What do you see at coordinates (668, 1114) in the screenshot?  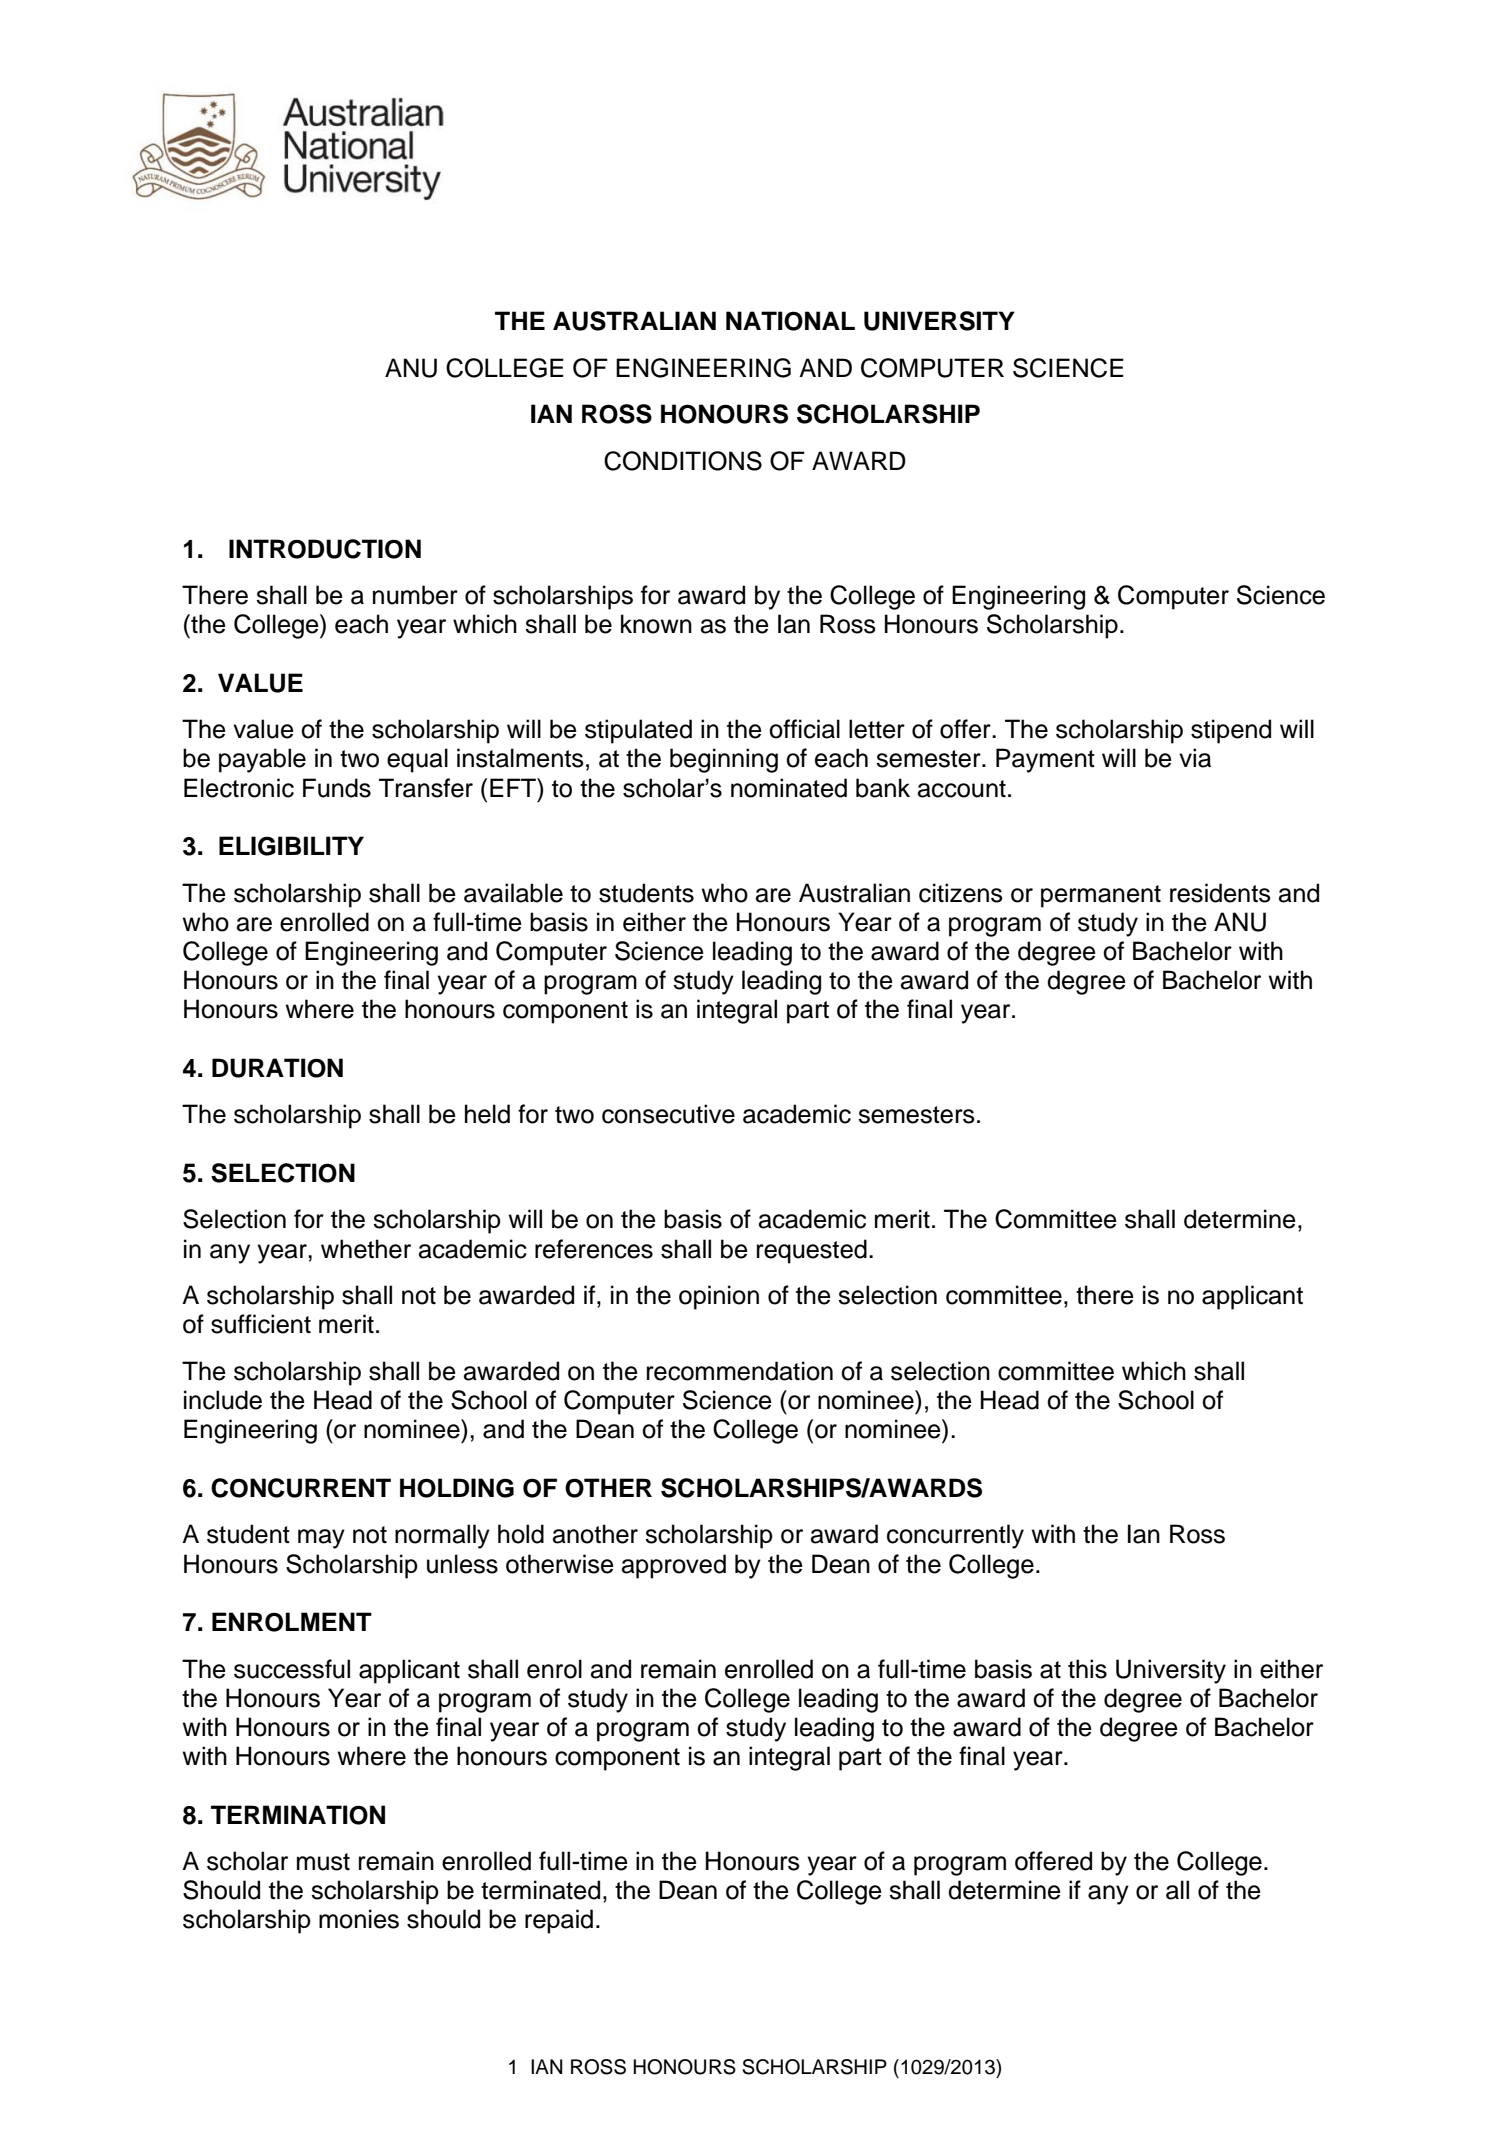 I see `consecutive` at bounding box center [668, 1114].
